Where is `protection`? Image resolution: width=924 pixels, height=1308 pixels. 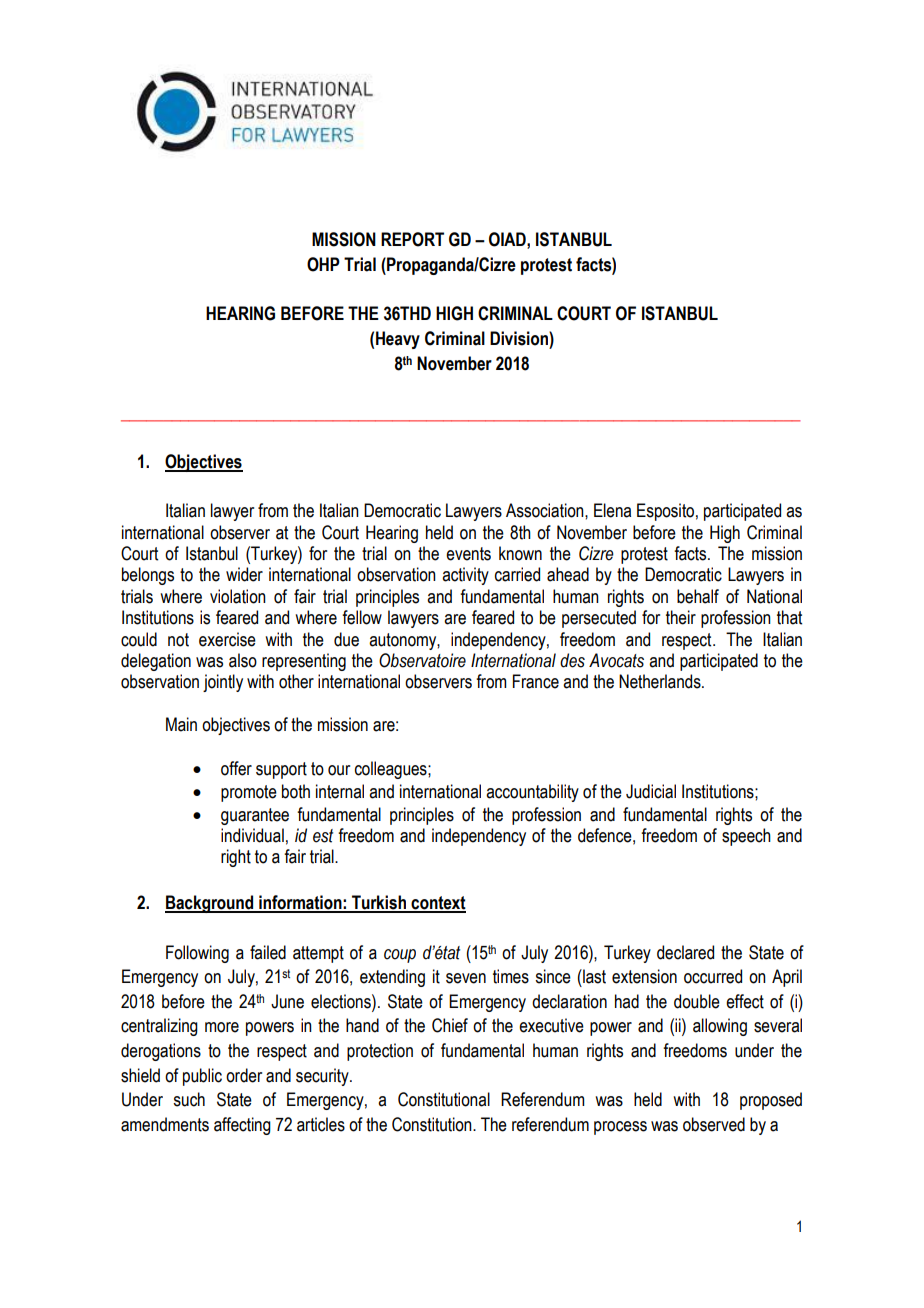
protection is located at coordinates (380, 1052).
